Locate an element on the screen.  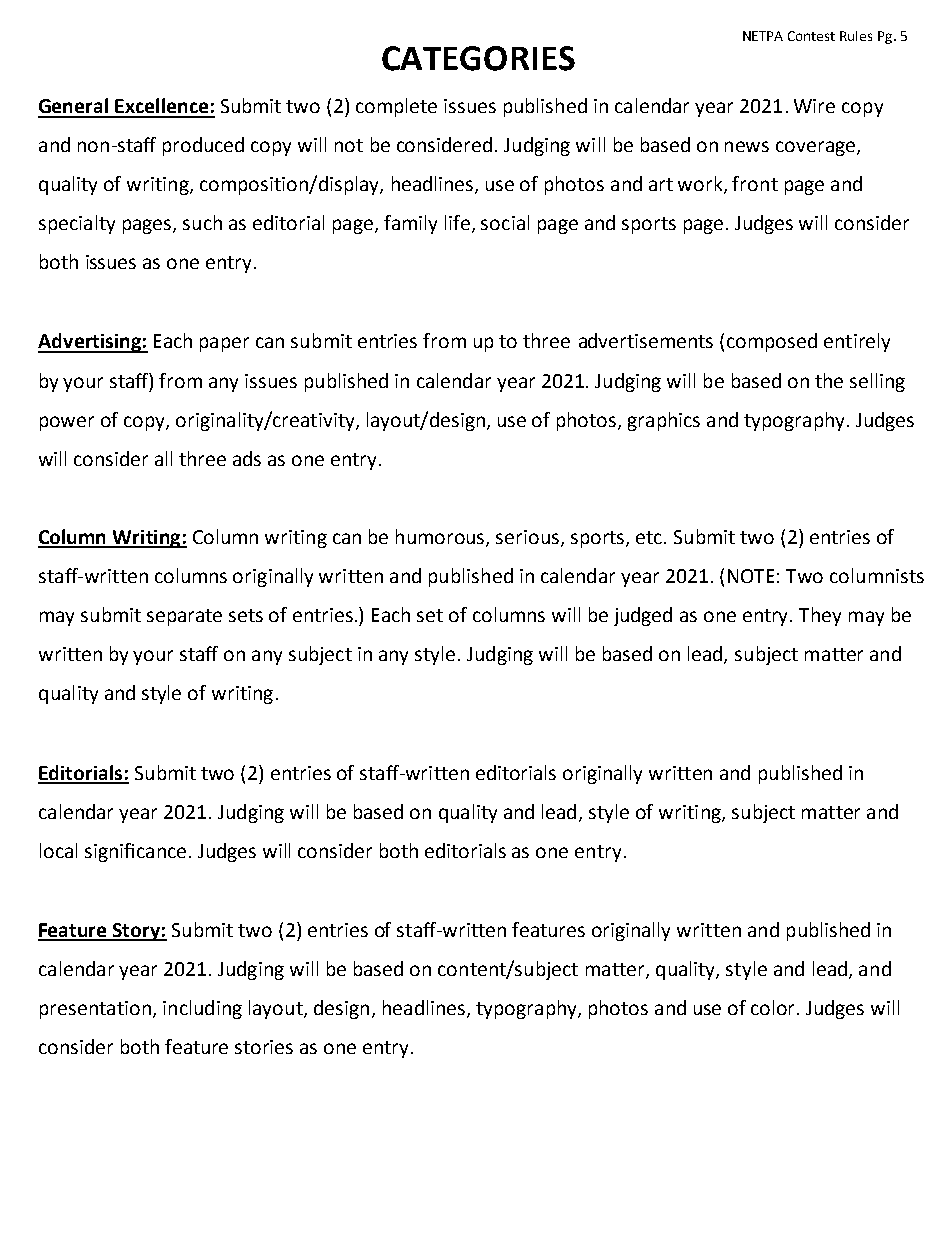
produced is located at coordinates (203, 146).
